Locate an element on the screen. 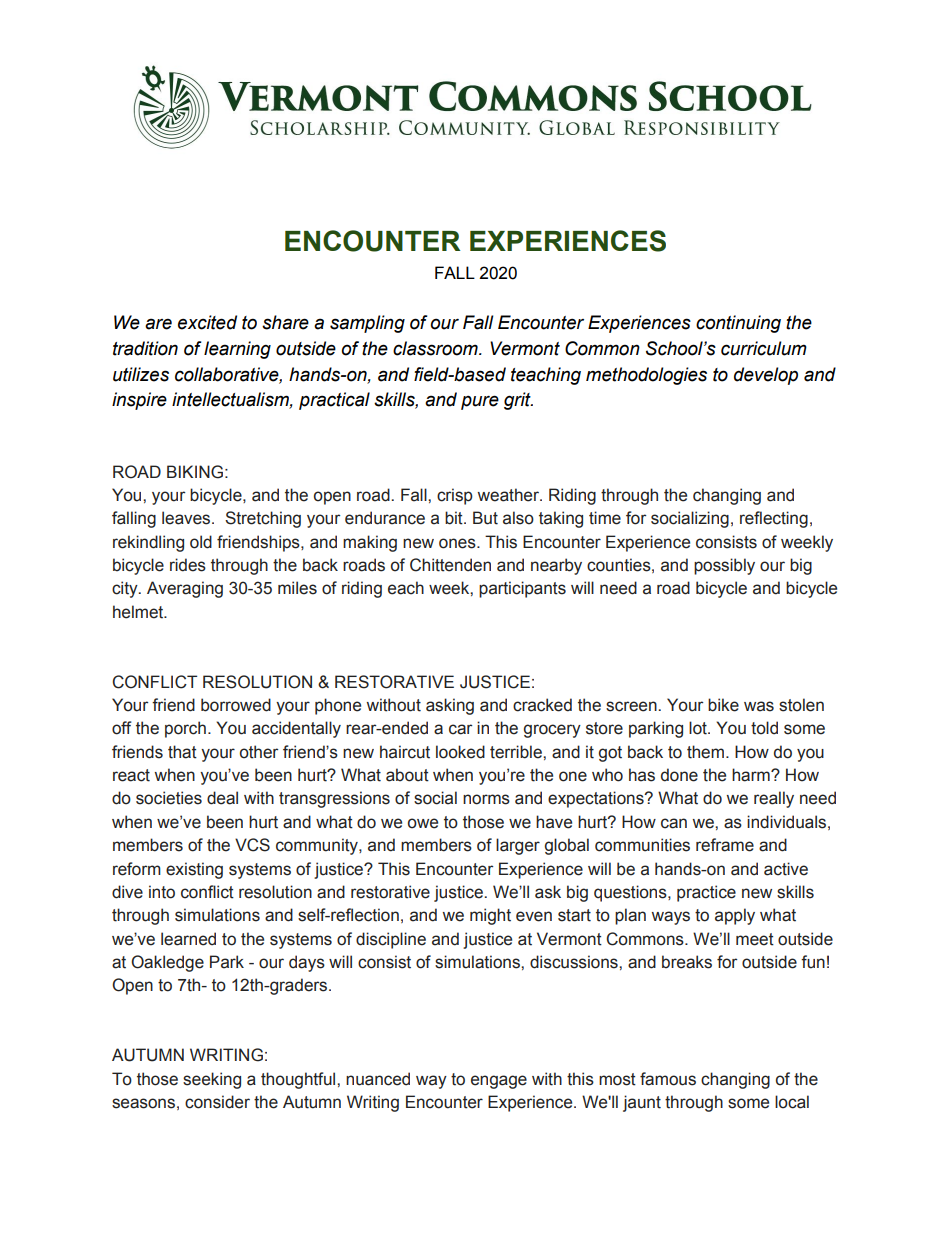 The height and width of the screenshot is (1233, 952). bit is located at coordinates (455, 518).
